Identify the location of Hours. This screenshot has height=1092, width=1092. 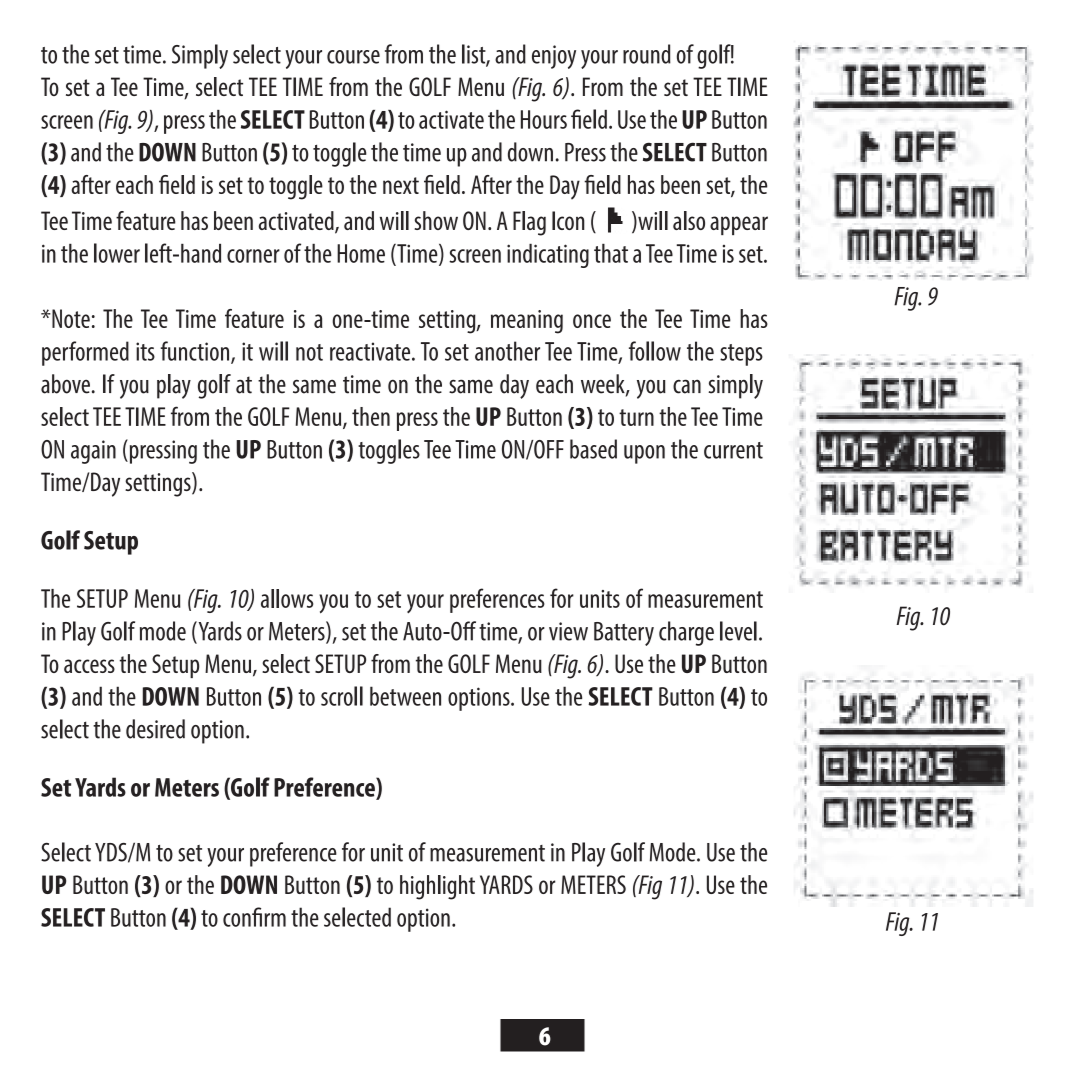
(544, 119).
